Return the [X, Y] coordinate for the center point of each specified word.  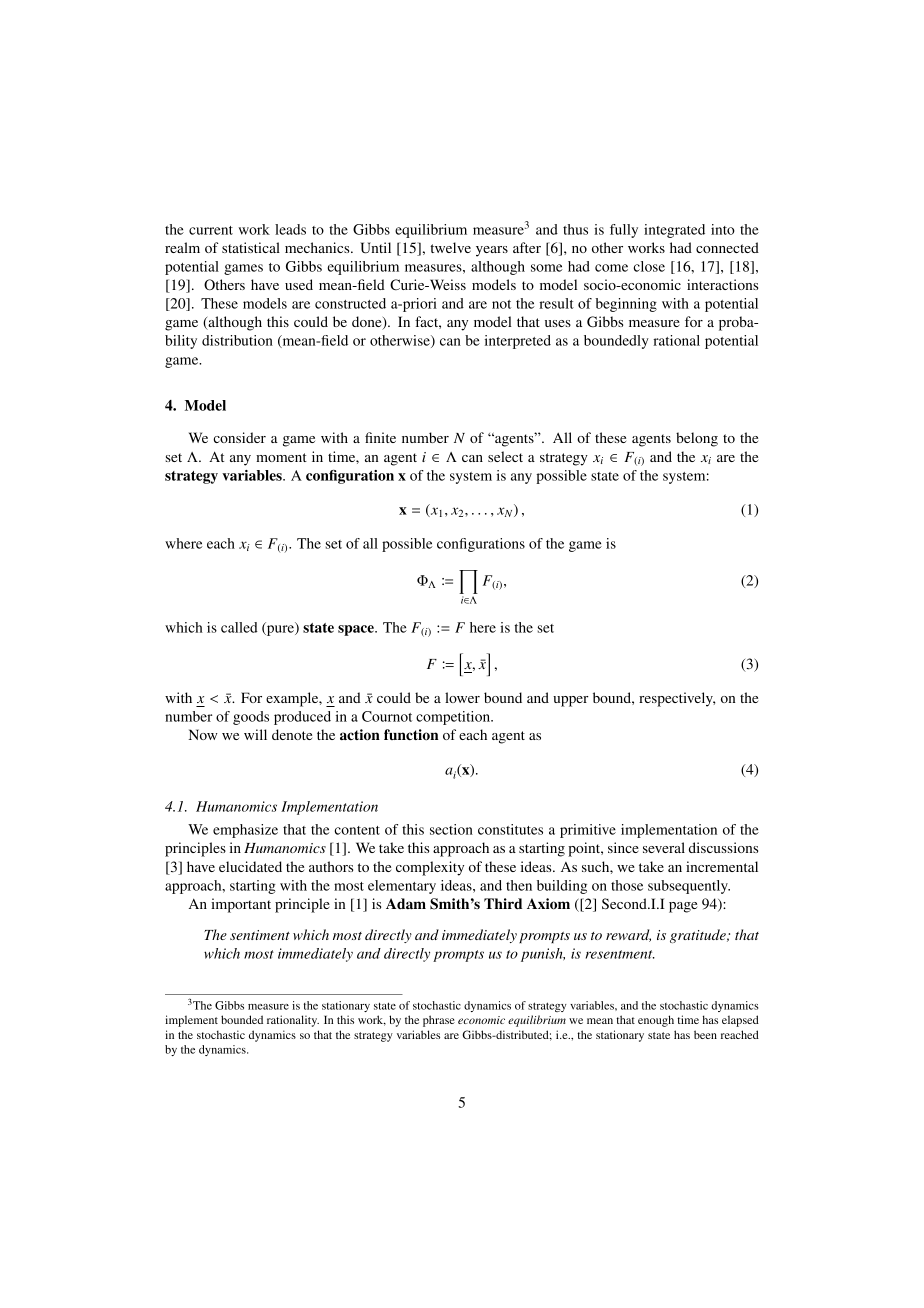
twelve [450, 247]
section [451, 829]
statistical [251, 247]
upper [571, 701]
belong [697, 439]
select [505, 456]
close [649, 266]
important [241, 905]
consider [239, 437]
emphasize [245, 831]
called [239, 627]
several [664, 847]
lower [462, 697]
